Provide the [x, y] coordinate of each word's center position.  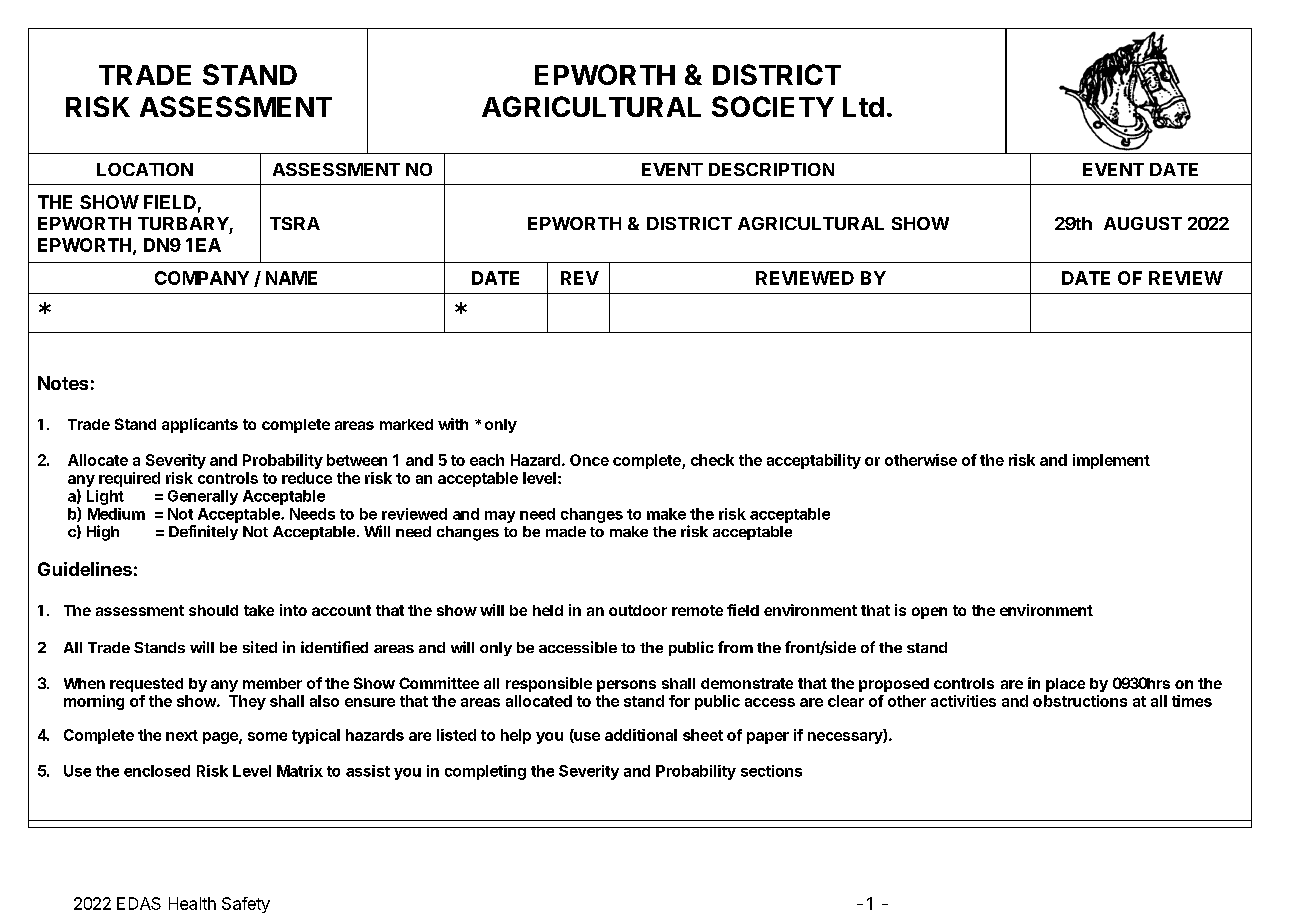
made [566, 531]
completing [485, 772]
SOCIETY [773, 106]
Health [192, 903]
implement [1111, 461]
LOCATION [145, 169]
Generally [203, 497]
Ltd [863, 107]
